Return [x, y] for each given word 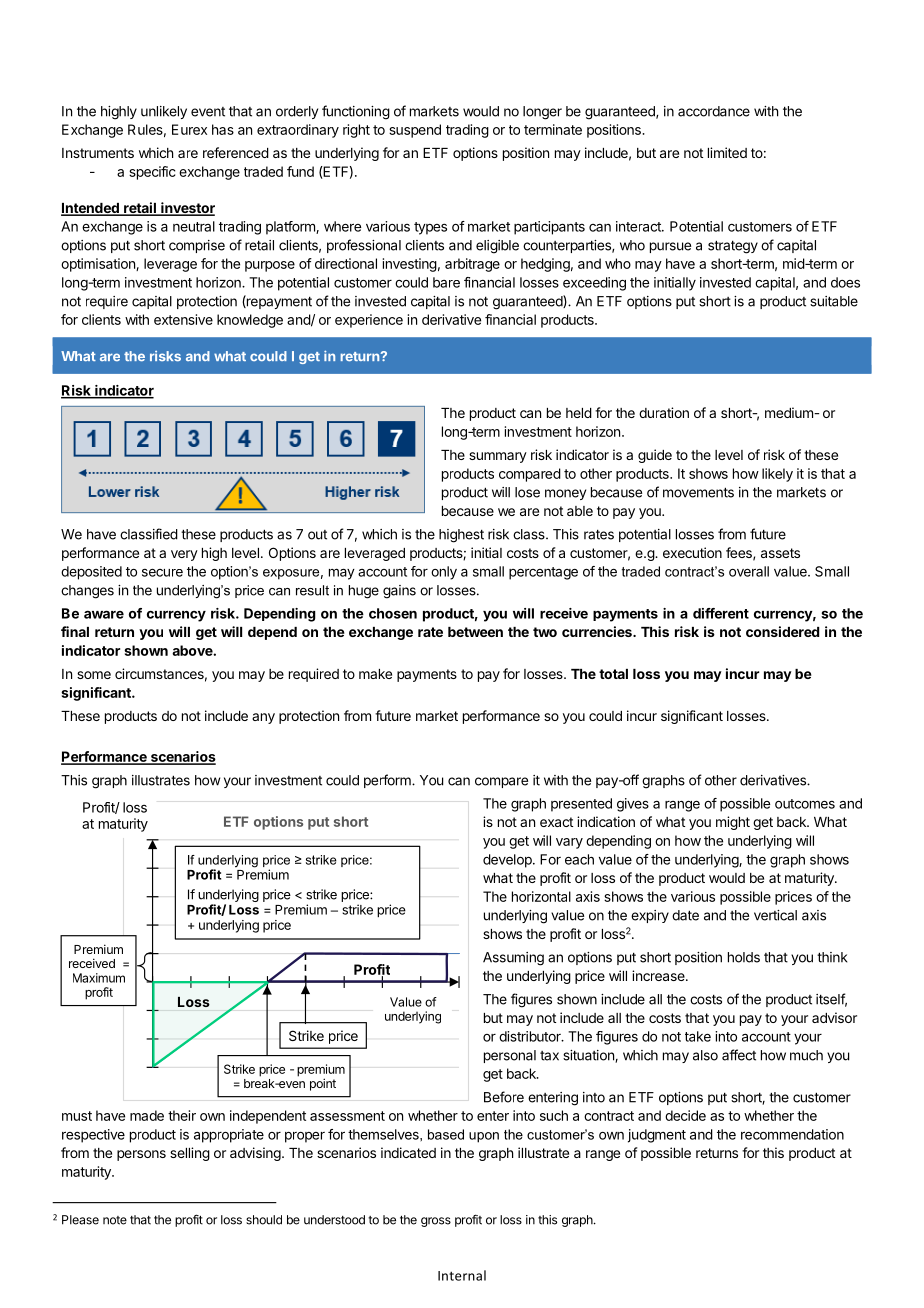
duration [664, 412]
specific [152, 173]
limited [727, 152]
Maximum [99, 978]
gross [436, 1222]
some [94, 675]
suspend [415, 131]
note [115, 1220]
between [475, 632]
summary [498, 457]
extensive [183, 319]
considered [782, 631]
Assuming [513, 959]
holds [744, 957]
